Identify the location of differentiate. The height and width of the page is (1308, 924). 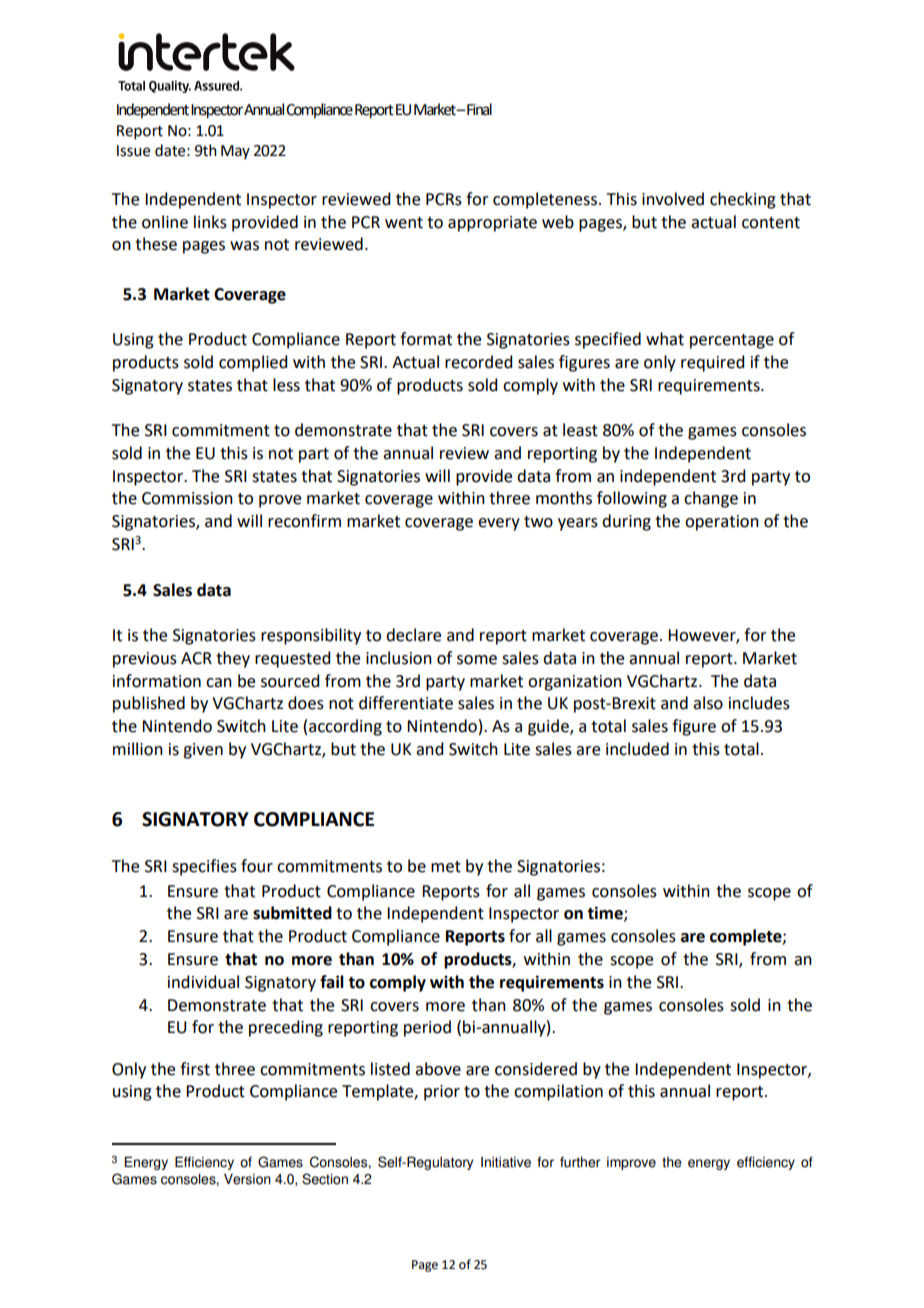
(406, 703).
